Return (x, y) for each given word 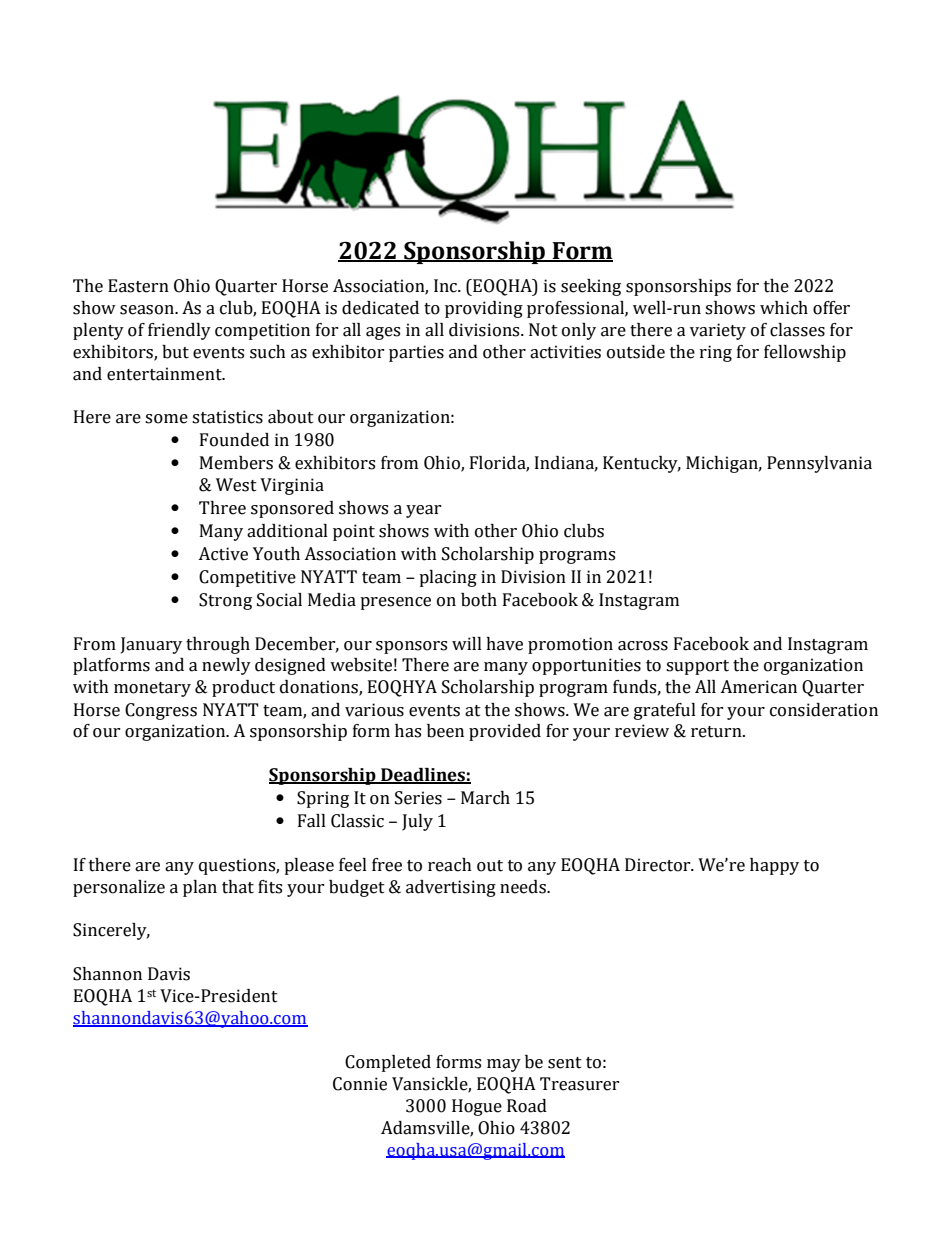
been (445, 731)
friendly (179, 331)
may (504, 1065)
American (758, 687)
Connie (360, 1084)
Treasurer (579, 1084)
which (784, 308)
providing (484, 309)
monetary (152, 689)
